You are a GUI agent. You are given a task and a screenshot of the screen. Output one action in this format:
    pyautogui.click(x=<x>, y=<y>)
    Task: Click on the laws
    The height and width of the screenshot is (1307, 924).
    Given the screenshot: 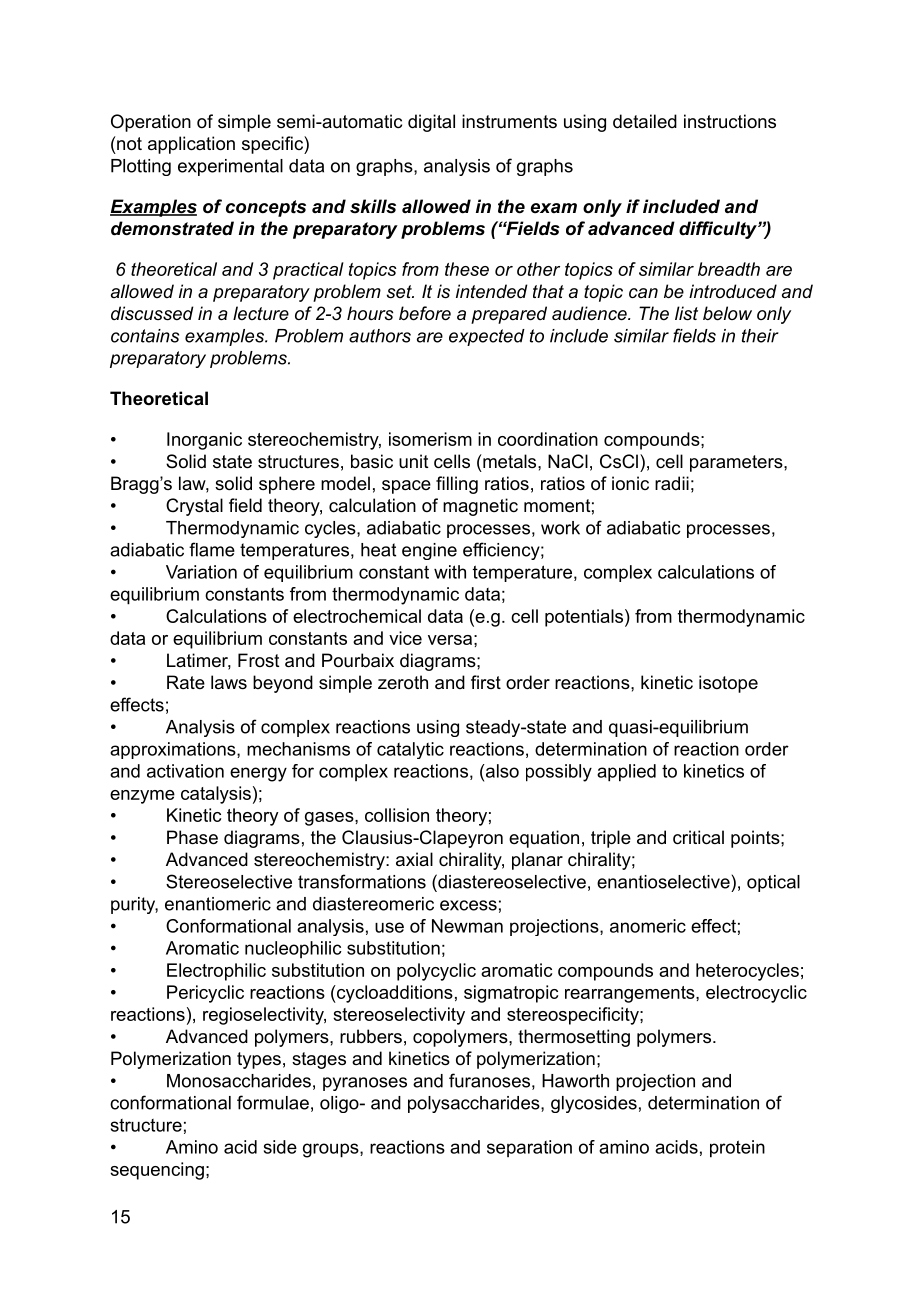 What is the action you would take?
    pyautogui.click(x=229, y=682)
